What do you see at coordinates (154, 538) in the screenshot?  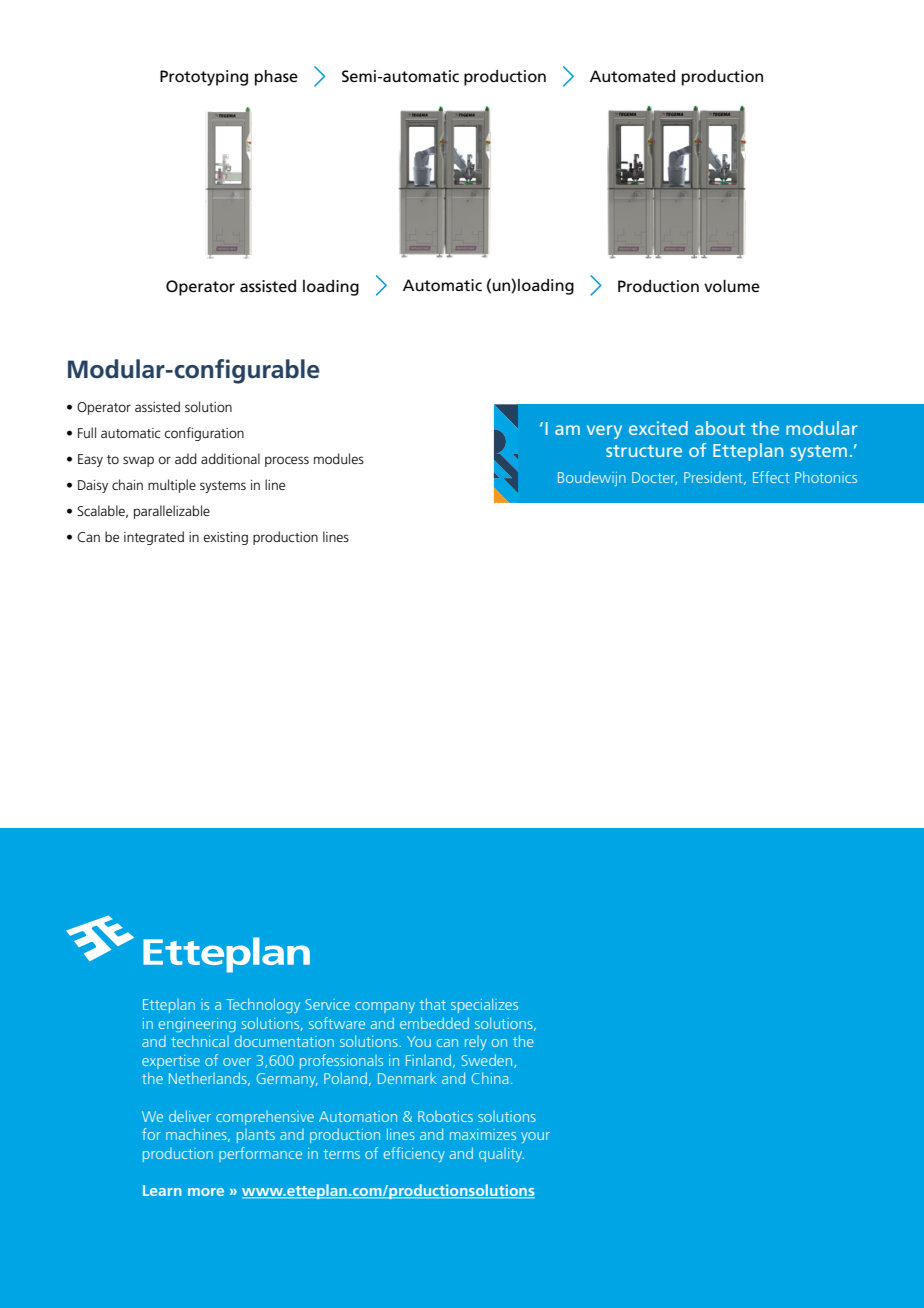 I see `integrated` at bounding box center [154, 538].
